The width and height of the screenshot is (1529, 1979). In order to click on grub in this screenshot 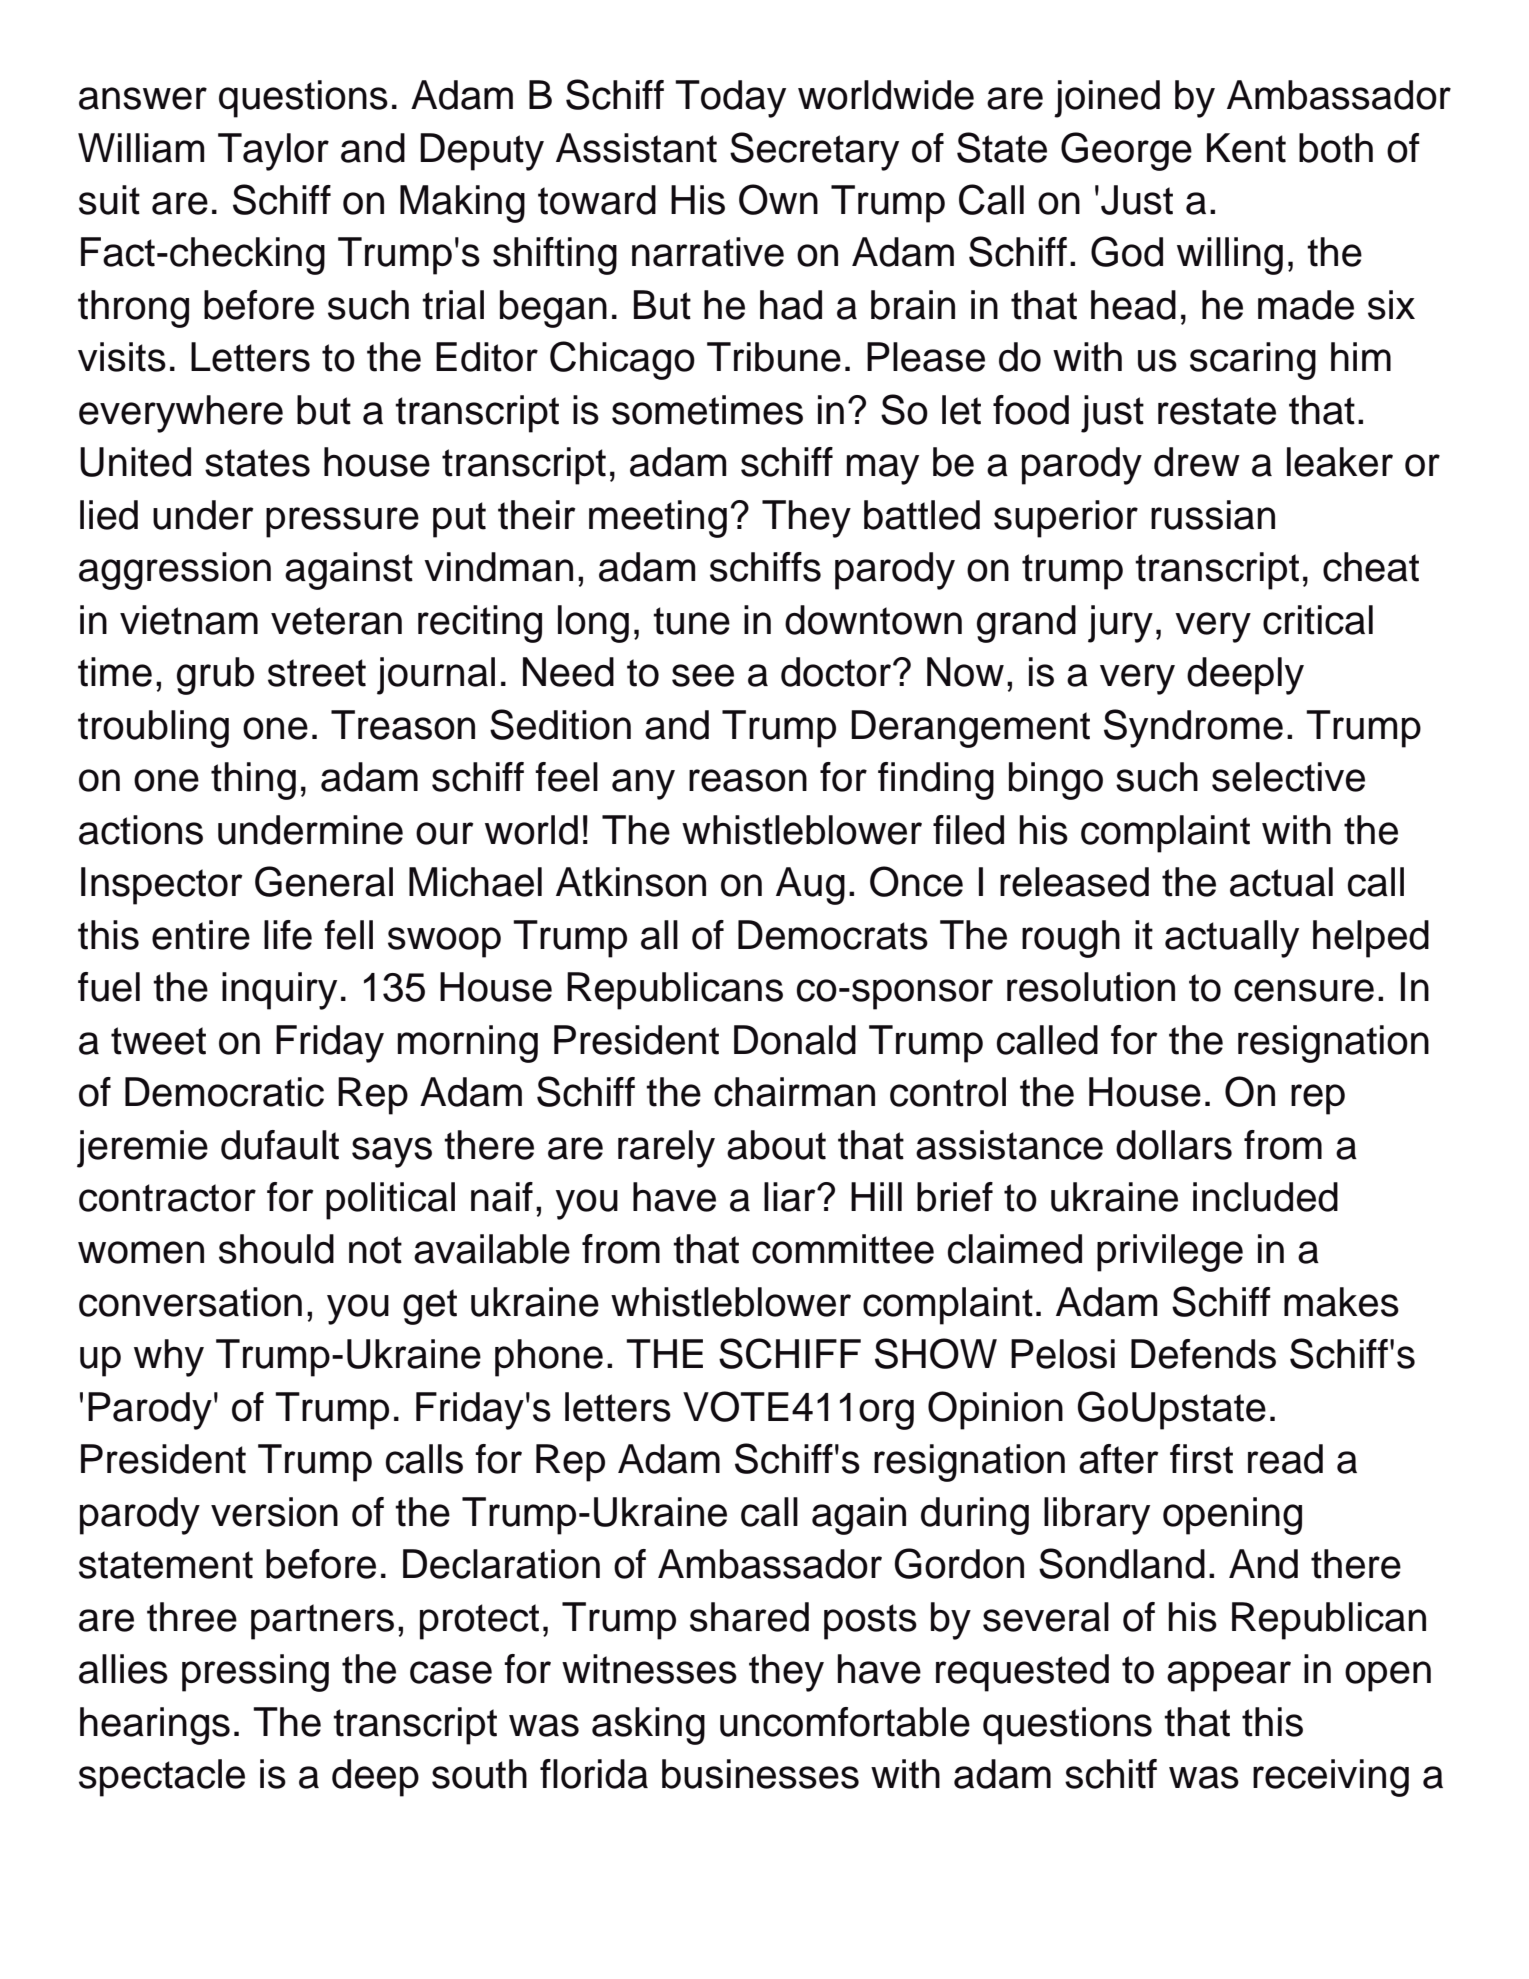, I will do `click(215, 676)`.
